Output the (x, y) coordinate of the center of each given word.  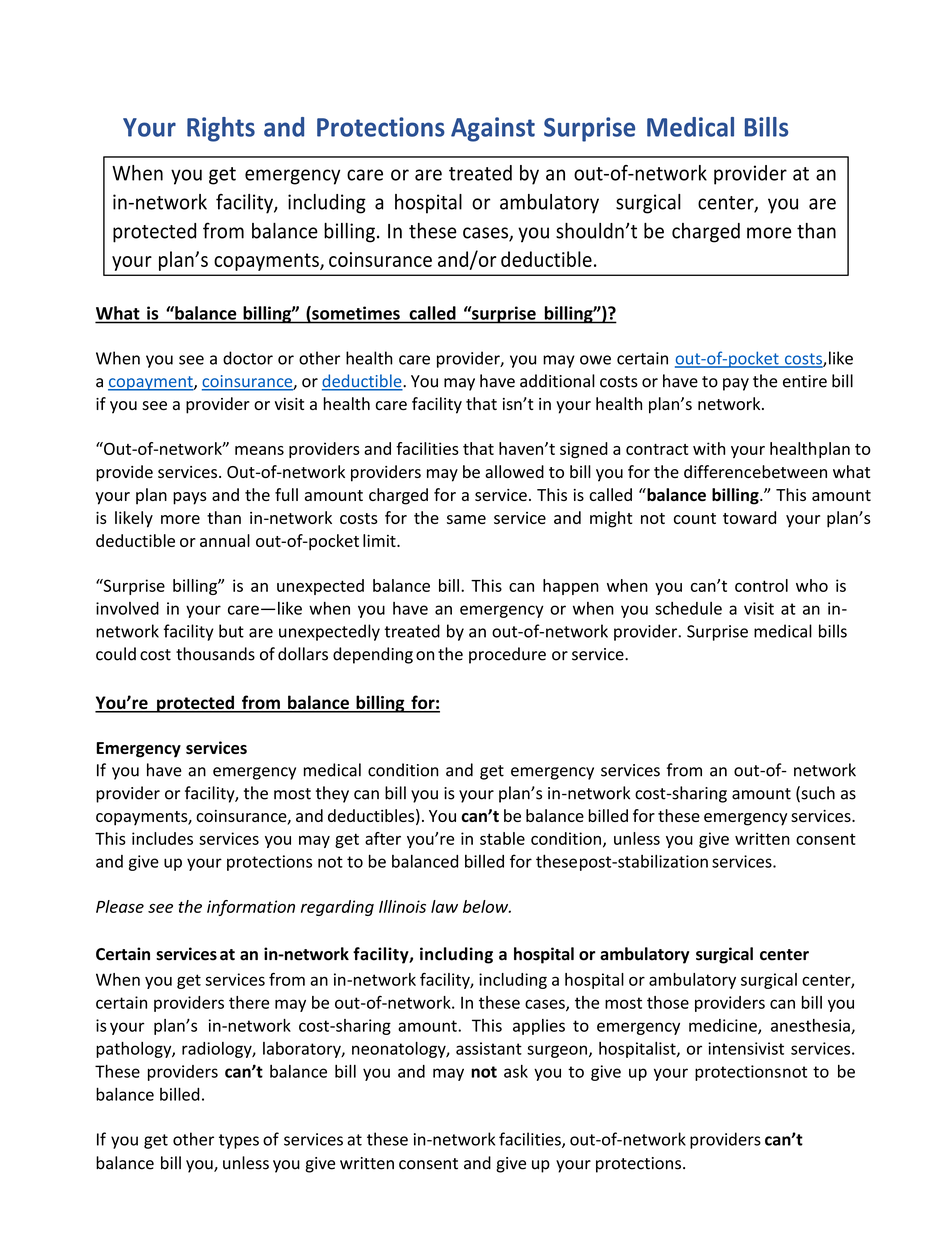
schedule (688, 608)
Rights (221, 129)
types (239, 1141)
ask (516, 1071)
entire (805, 381)
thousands (215, 654)
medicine (724, 1026)
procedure (507, 655)
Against (493, 129)
